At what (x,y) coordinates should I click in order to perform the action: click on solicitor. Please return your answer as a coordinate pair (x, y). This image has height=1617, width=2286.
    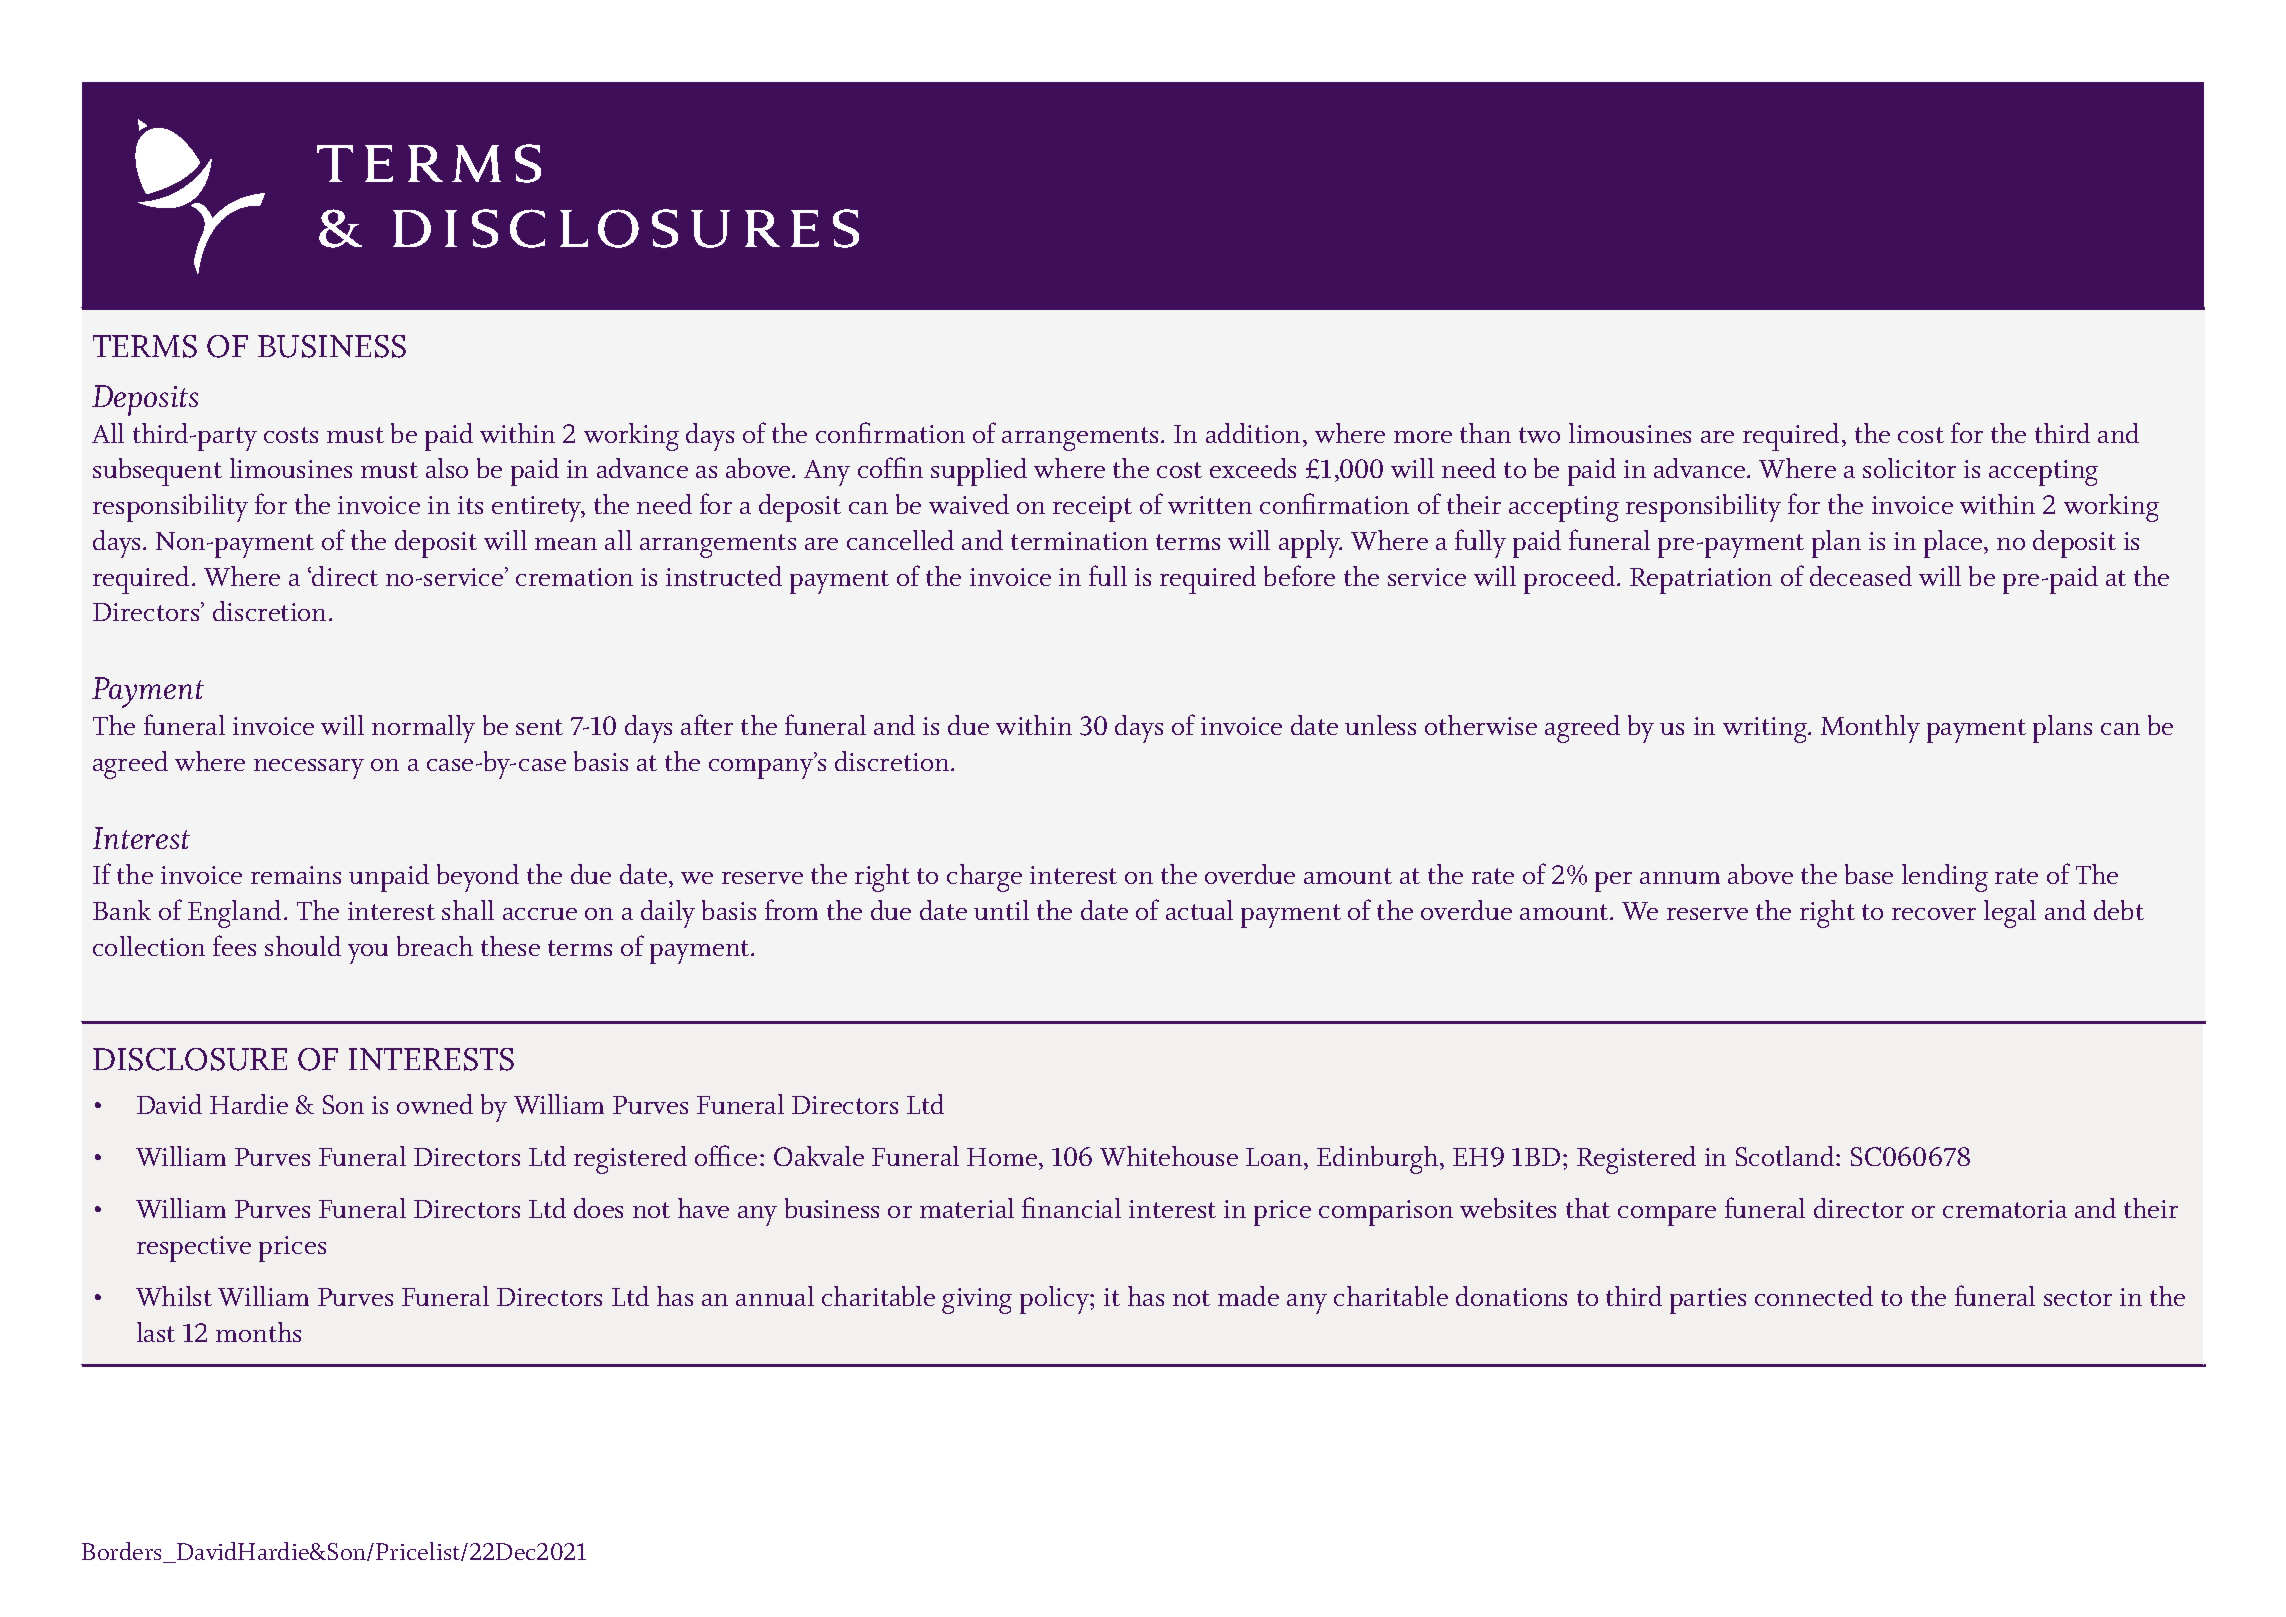
    Looking at the image, I should click on (1909, 468).
